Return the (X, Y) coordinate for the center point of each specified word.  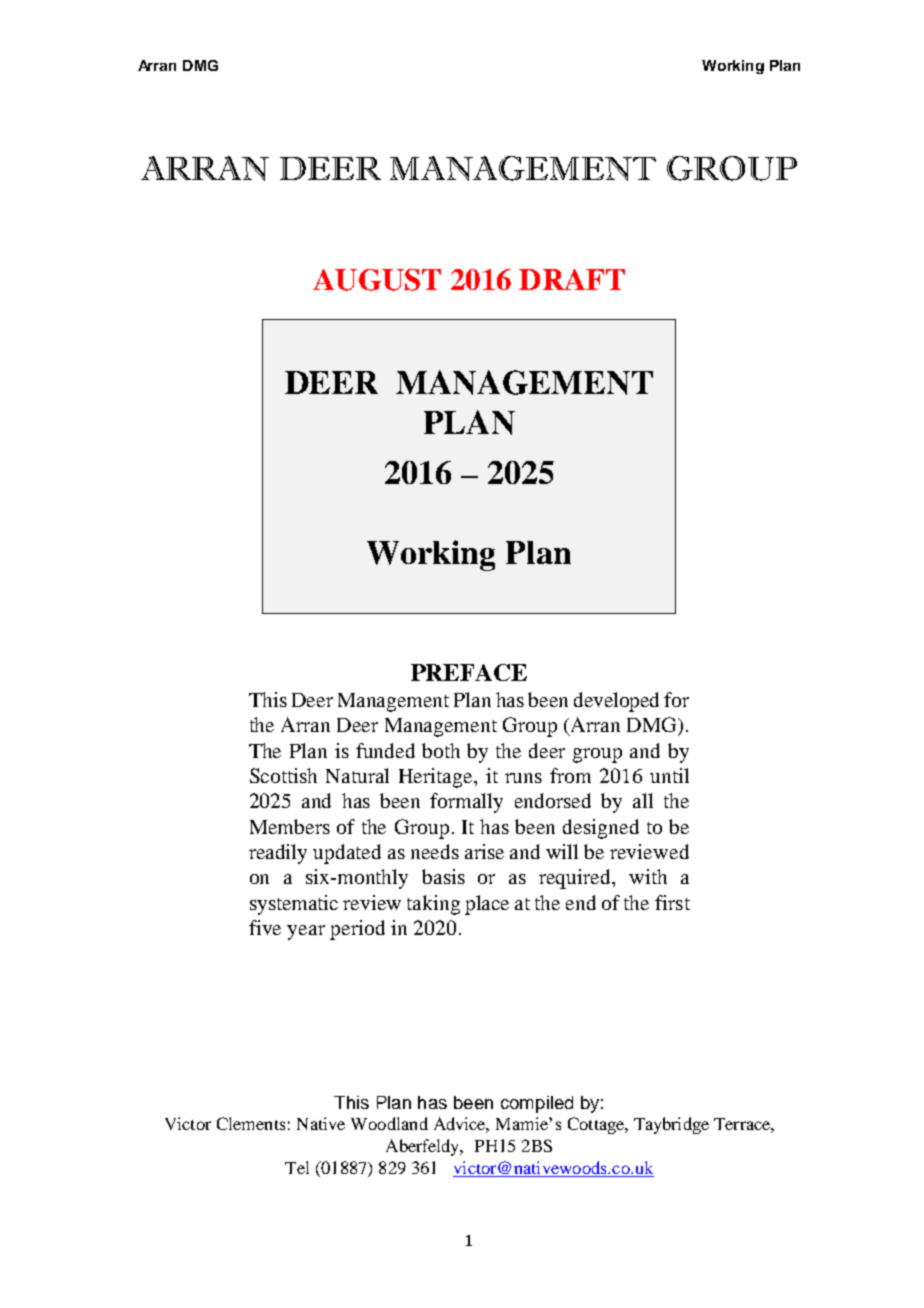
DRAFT (572, 279)
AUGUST (377, 280)
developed (616, 702)
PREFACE (469, 672)
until (669, 775)
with (648, 876)
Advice (461, 1125)
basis (443, 876)
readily (278, 854)
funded (385, 750)
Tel (297, 1167)
